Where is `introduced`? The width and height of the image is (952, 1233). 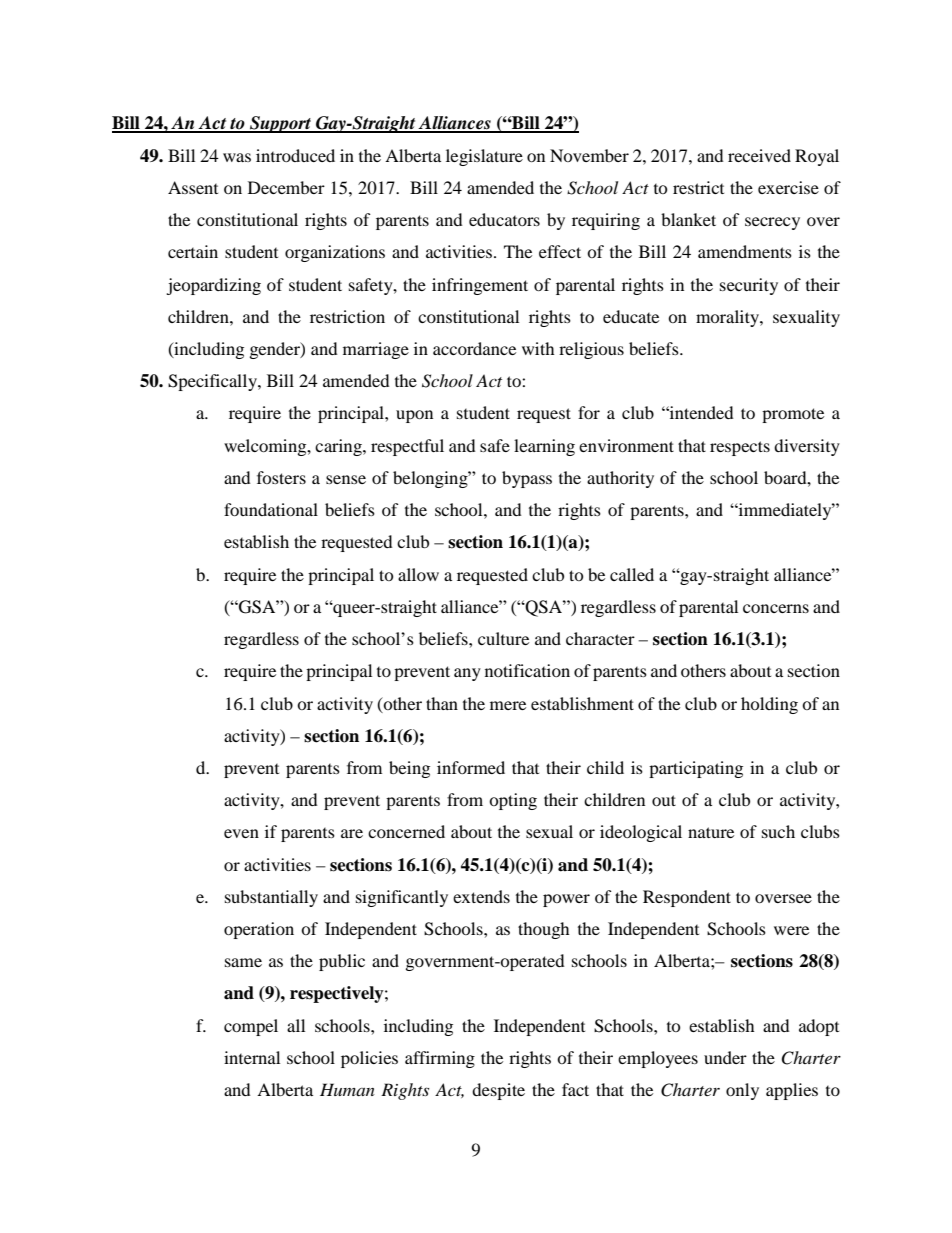 introduced is located at coordinates (295, 155).
